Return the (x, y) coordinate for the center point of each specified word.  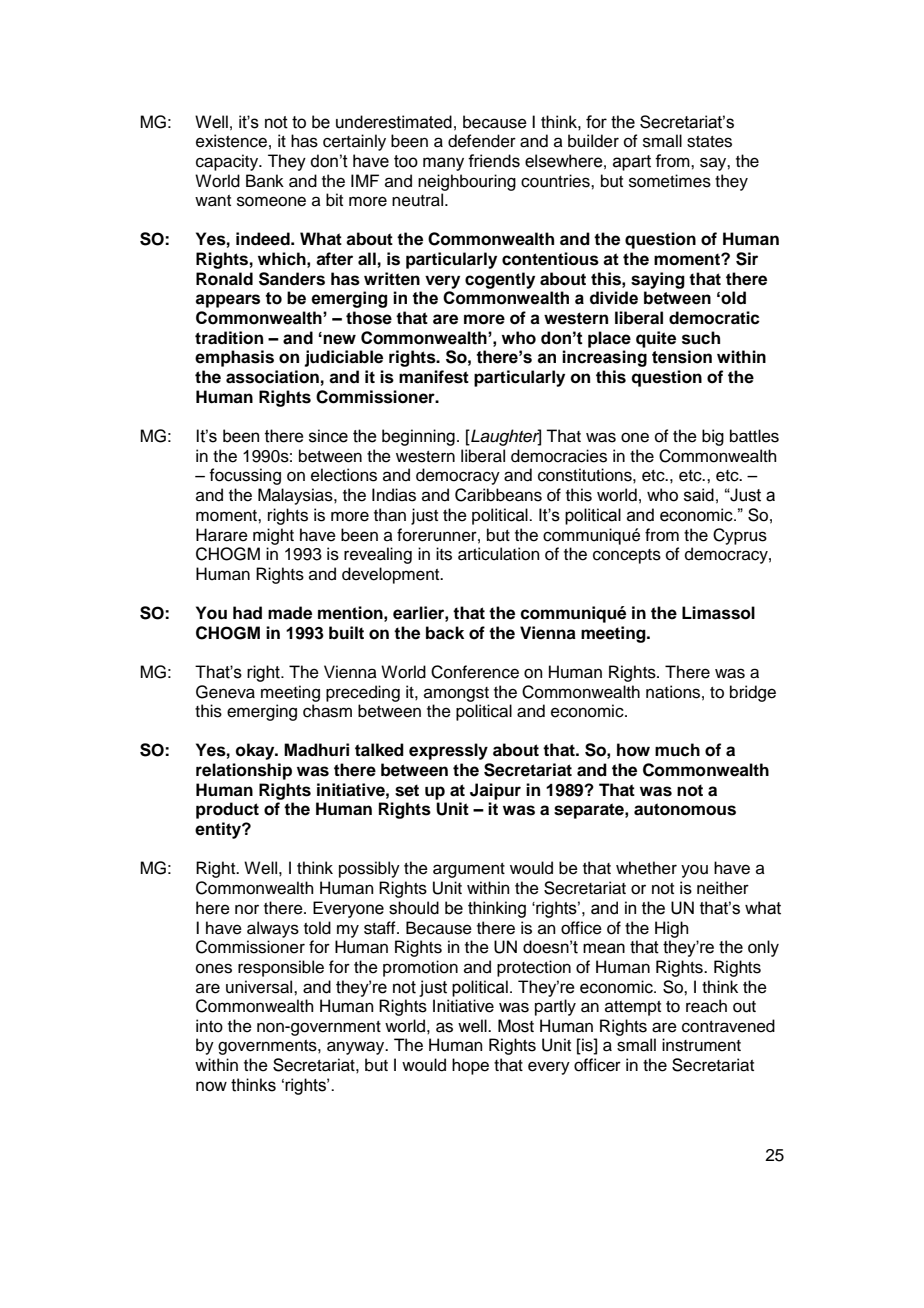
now (211, 1086)
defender (482, 141)
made (290, 613)
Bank (265, 180)
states (709, 142)
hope (470, 1066)
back (445, 633)
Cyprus (740, 536)
